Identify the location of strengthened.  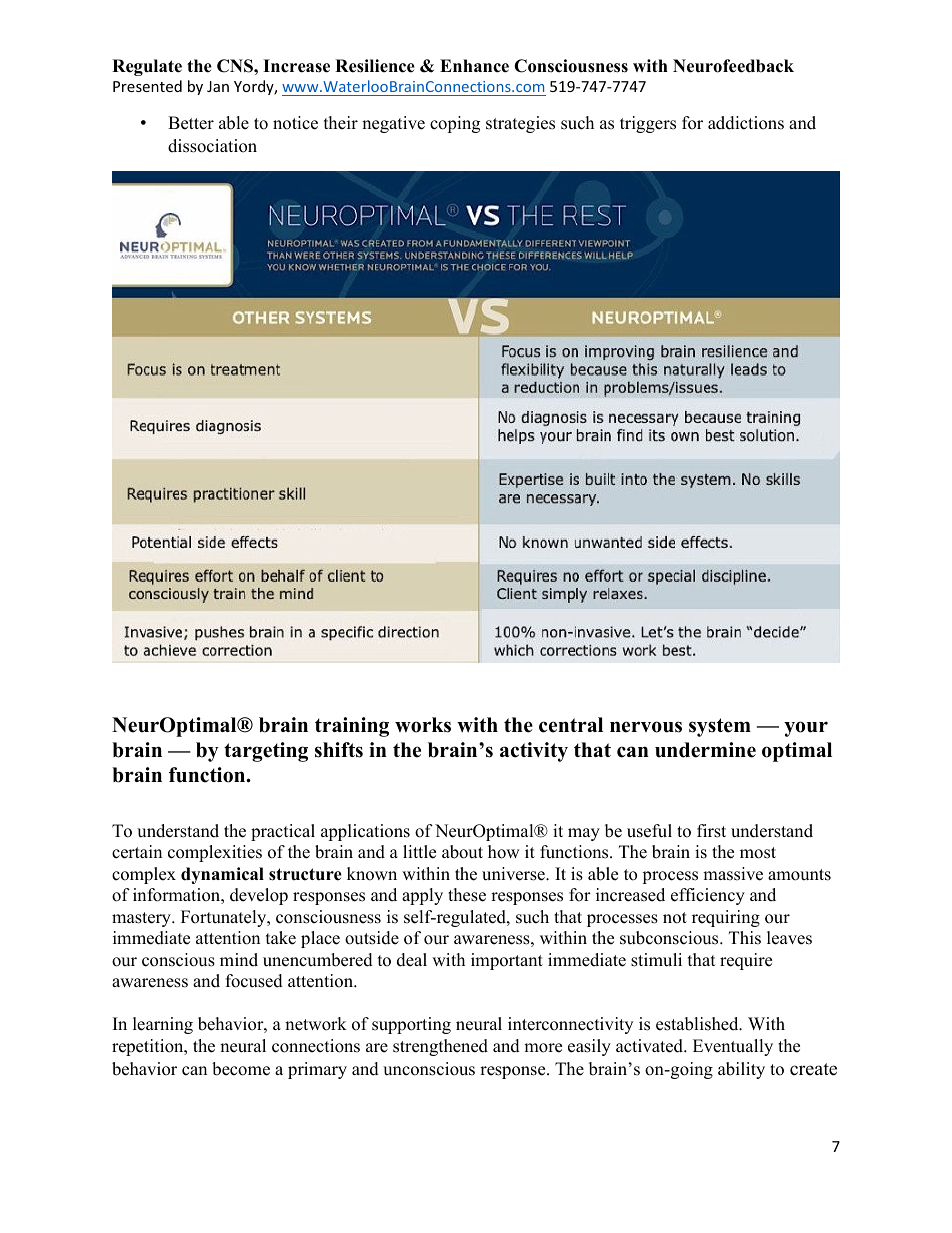
(440, 1047).
